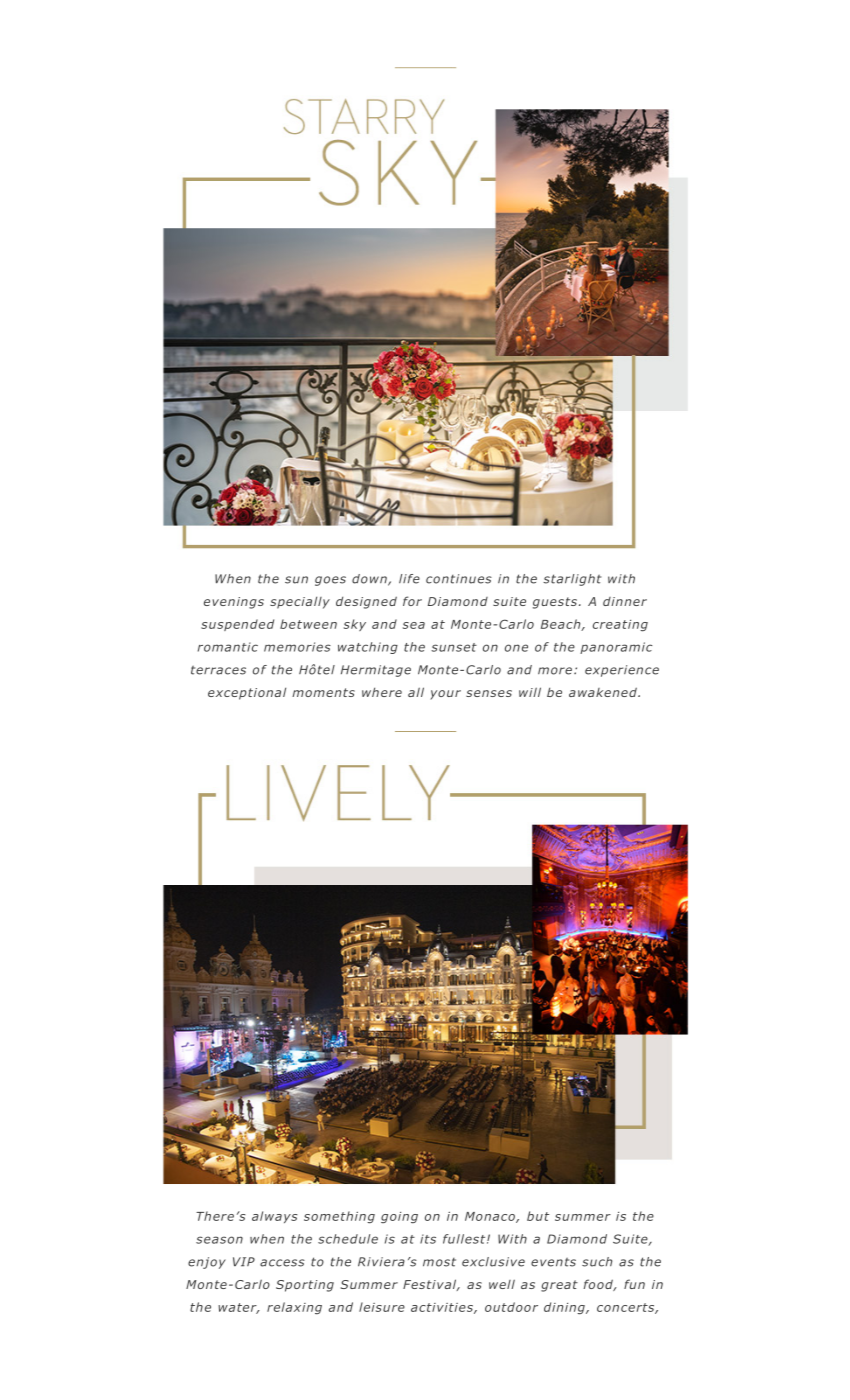 The height and width of the screenshot is (1400, 850). What do you see at coordinates (572, 580) in the screenshot?
I see `starlight` at bounding box center [572, 580].
